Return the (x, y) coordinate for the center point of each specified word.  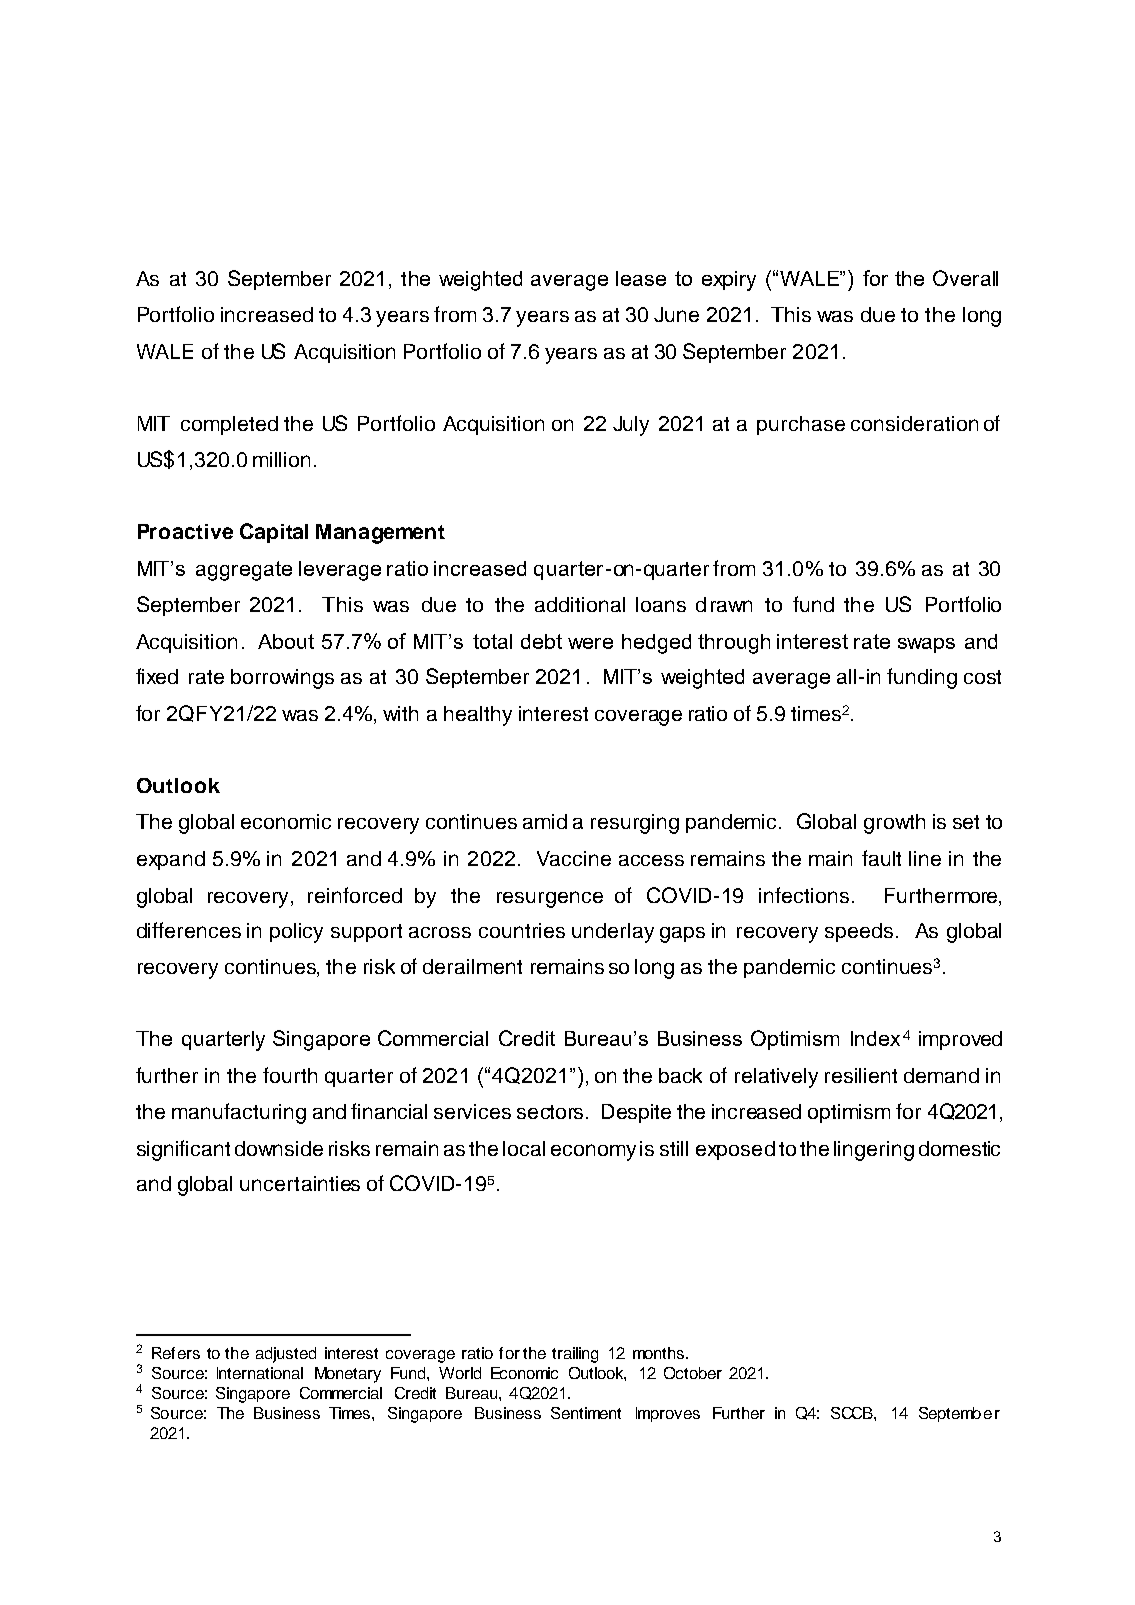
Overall (965, 278)
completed (229, 425)
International (260, 1373)
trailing (575, 1355)
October (693, 1373)
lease (641, 278)
